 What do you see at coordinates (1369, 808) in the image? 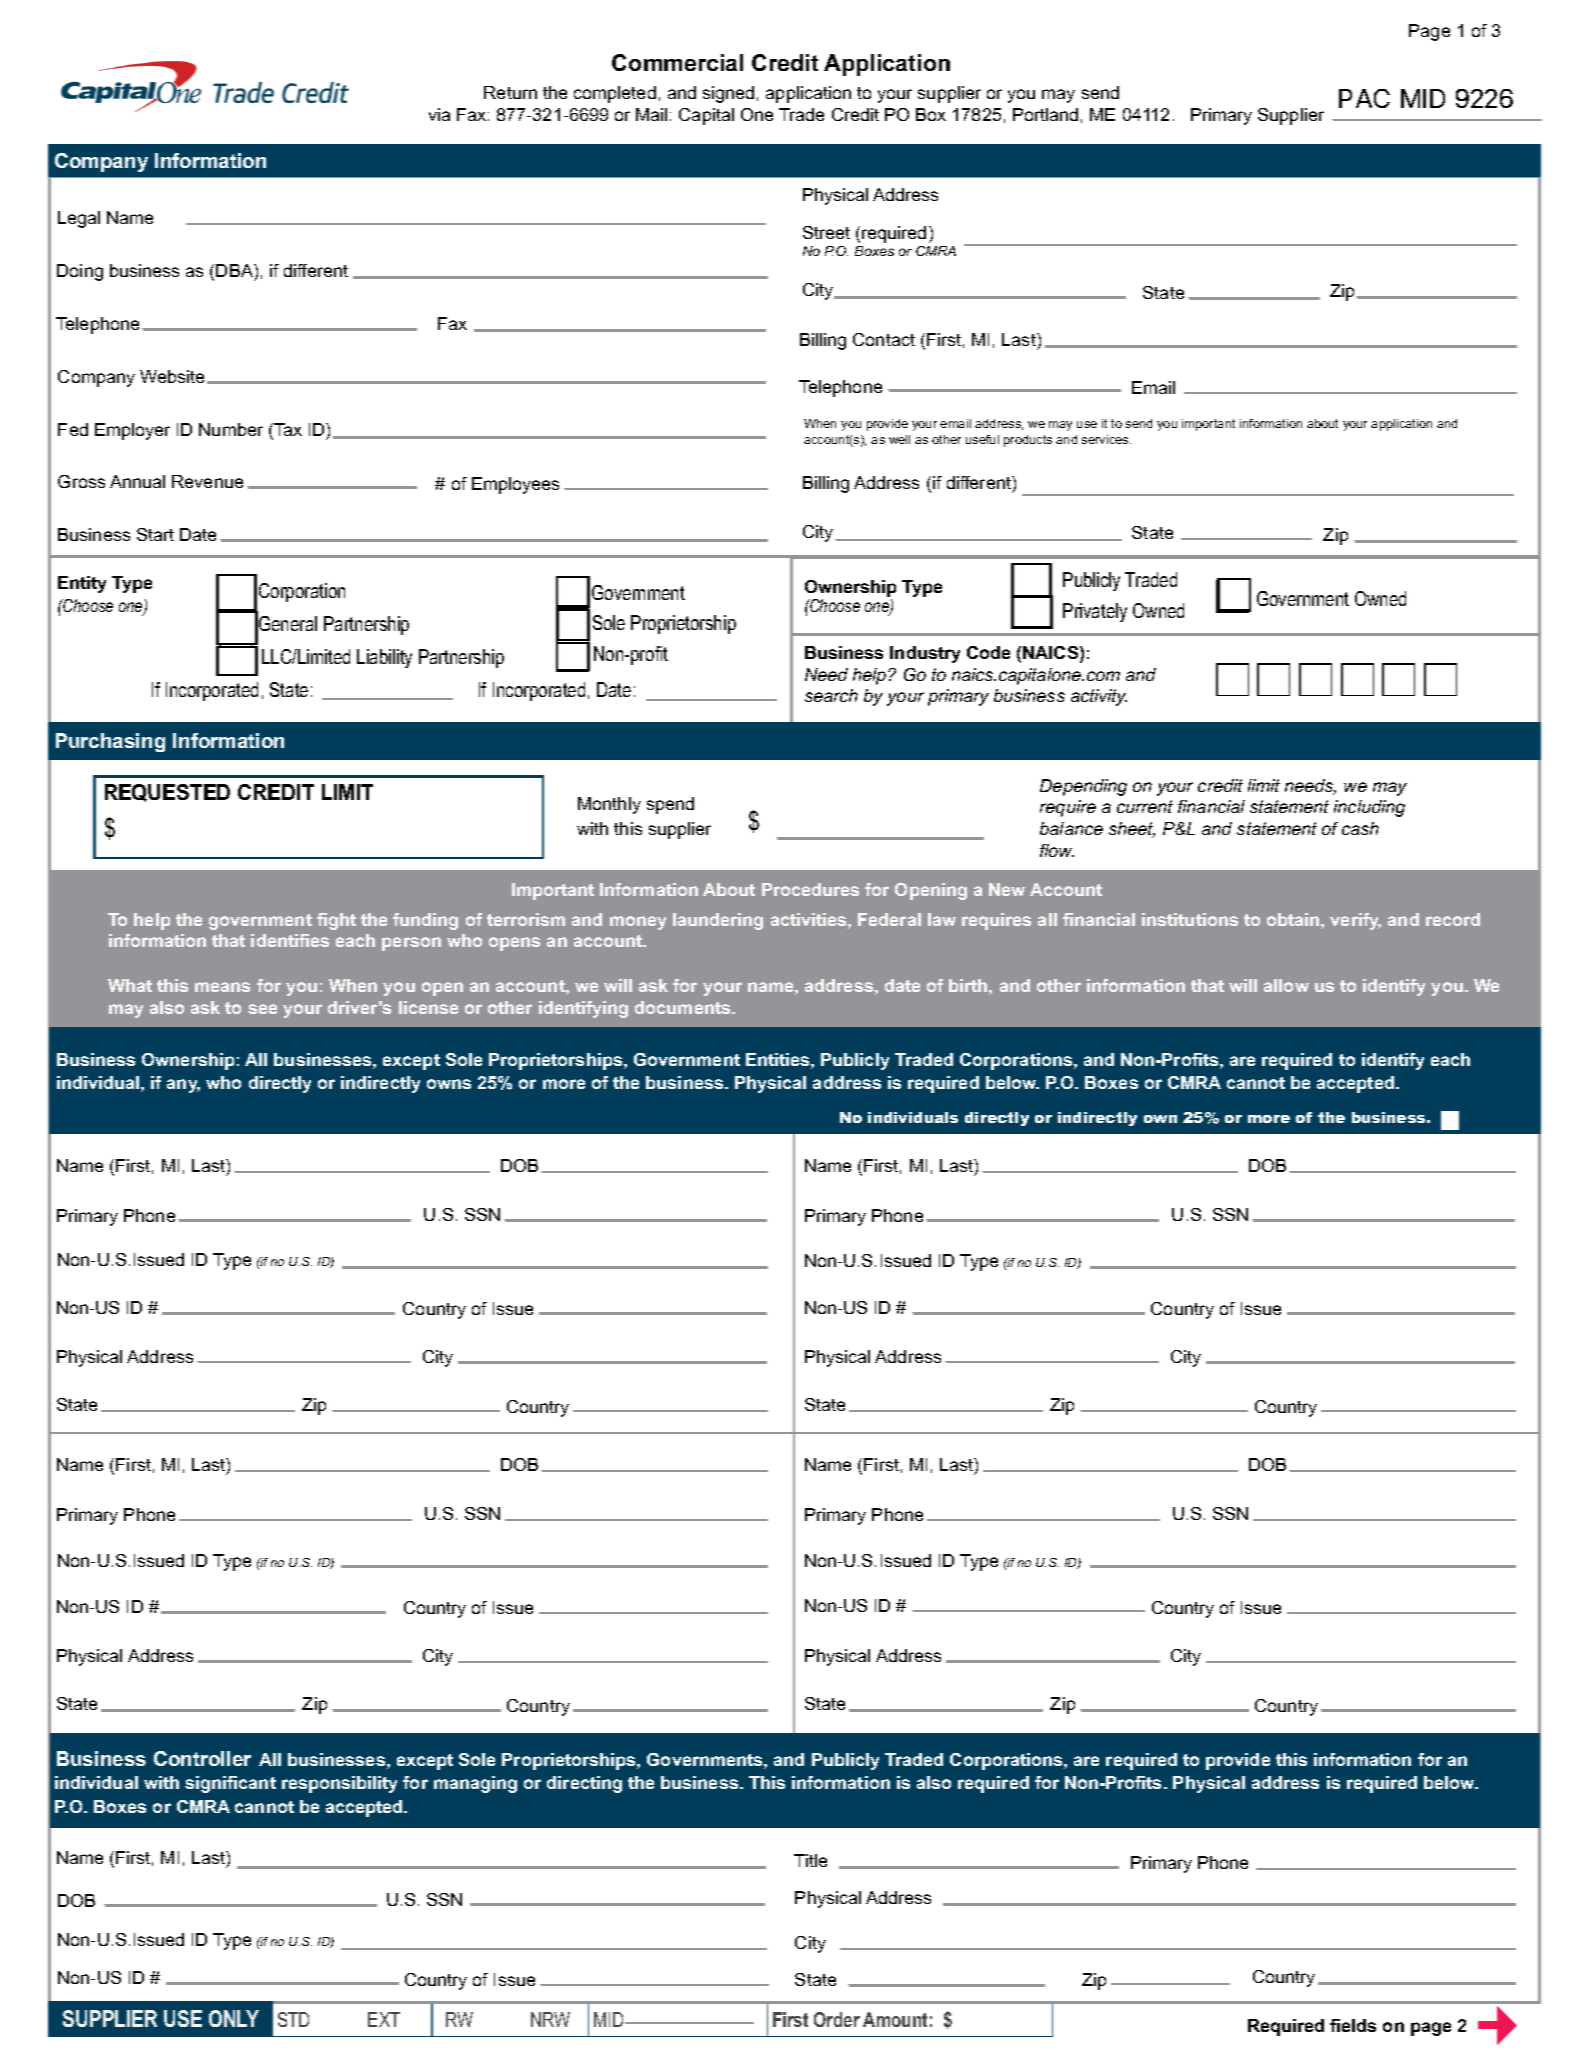
I see `including` at bounding box center [1369, 808].
